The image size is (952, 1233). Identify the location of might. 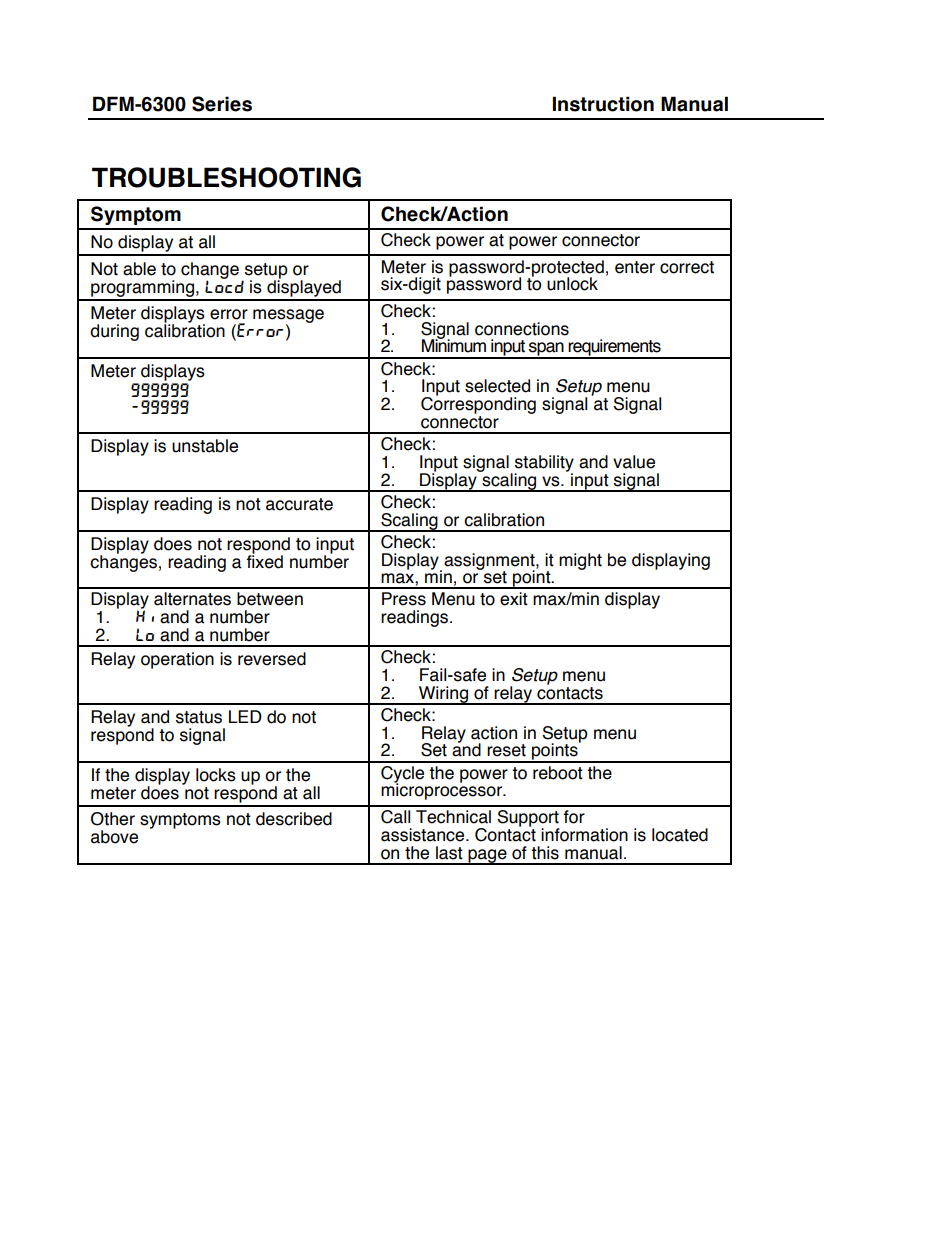
(580, 561).
